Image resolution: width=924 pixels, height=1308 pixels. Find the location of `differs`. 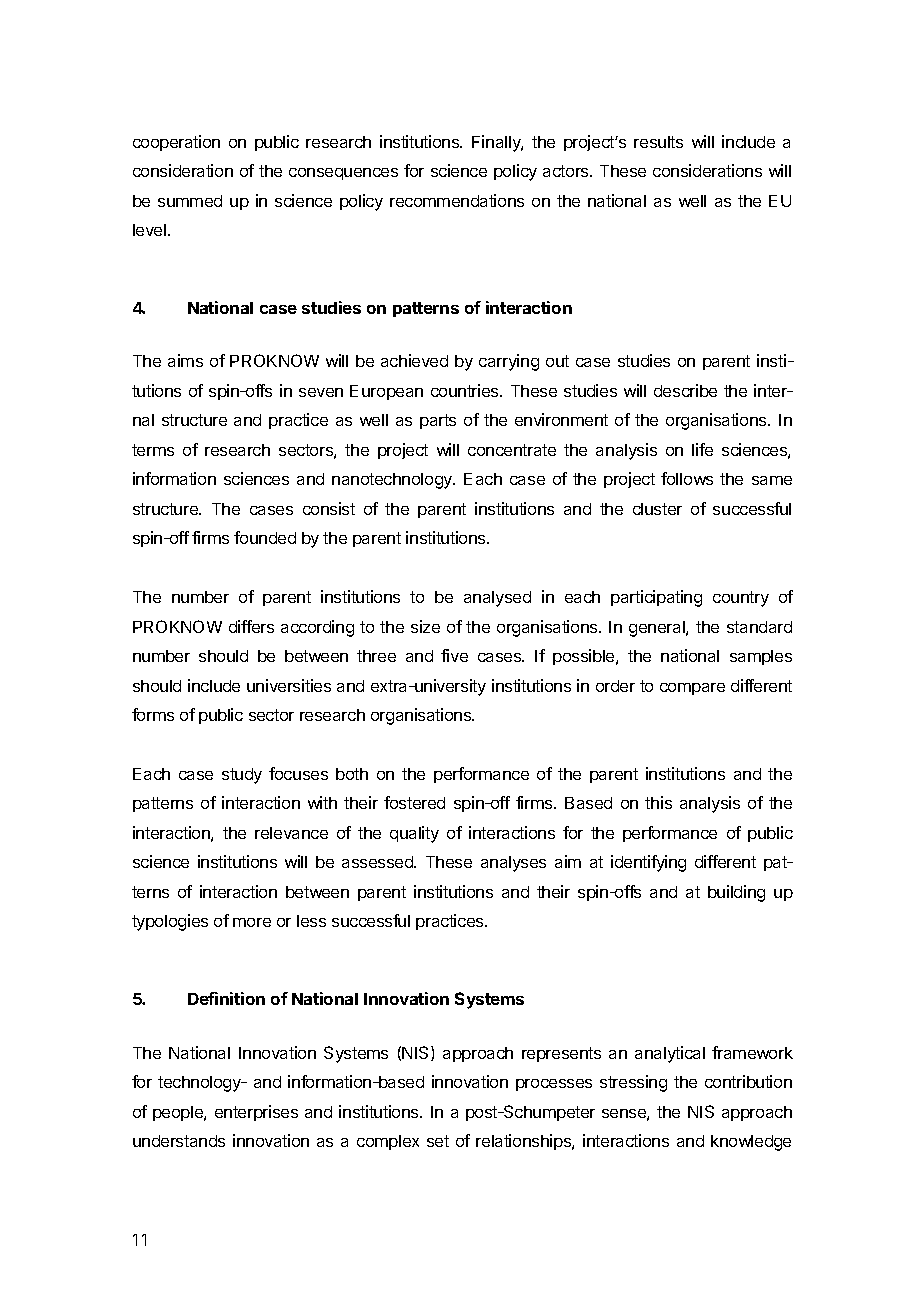

differs is located at coordinates (251, 626).
